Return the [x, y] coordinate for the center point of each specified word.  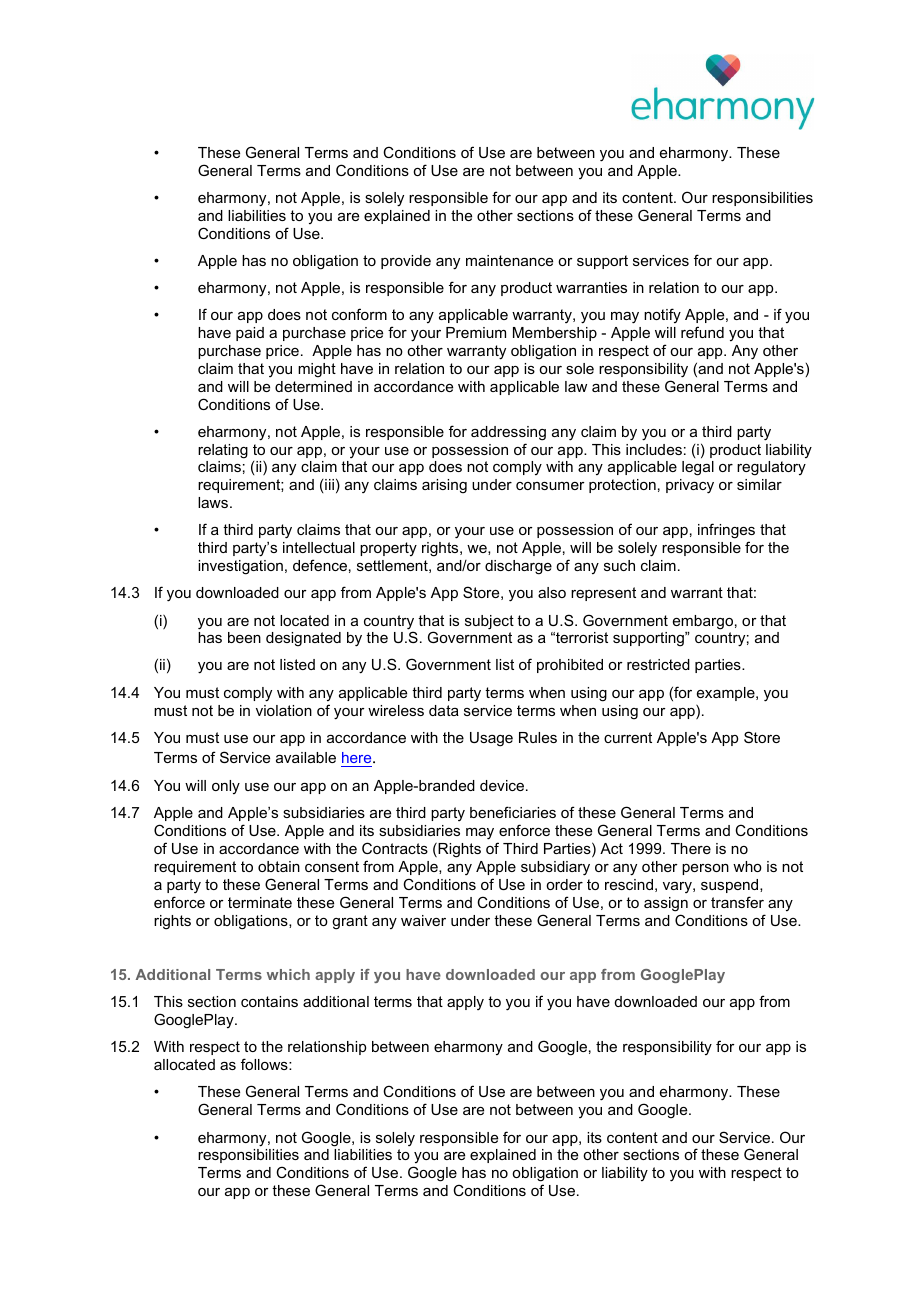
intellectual [319, 547]
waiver [423, 920]
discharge [518, 567]
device [503, 785]
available [306, 757]
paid [250, 334]
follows [265, 1064]
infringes [726, 532]
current [628, 737]
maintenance [509, 260]
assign [666, 904]
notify [662, 315]
